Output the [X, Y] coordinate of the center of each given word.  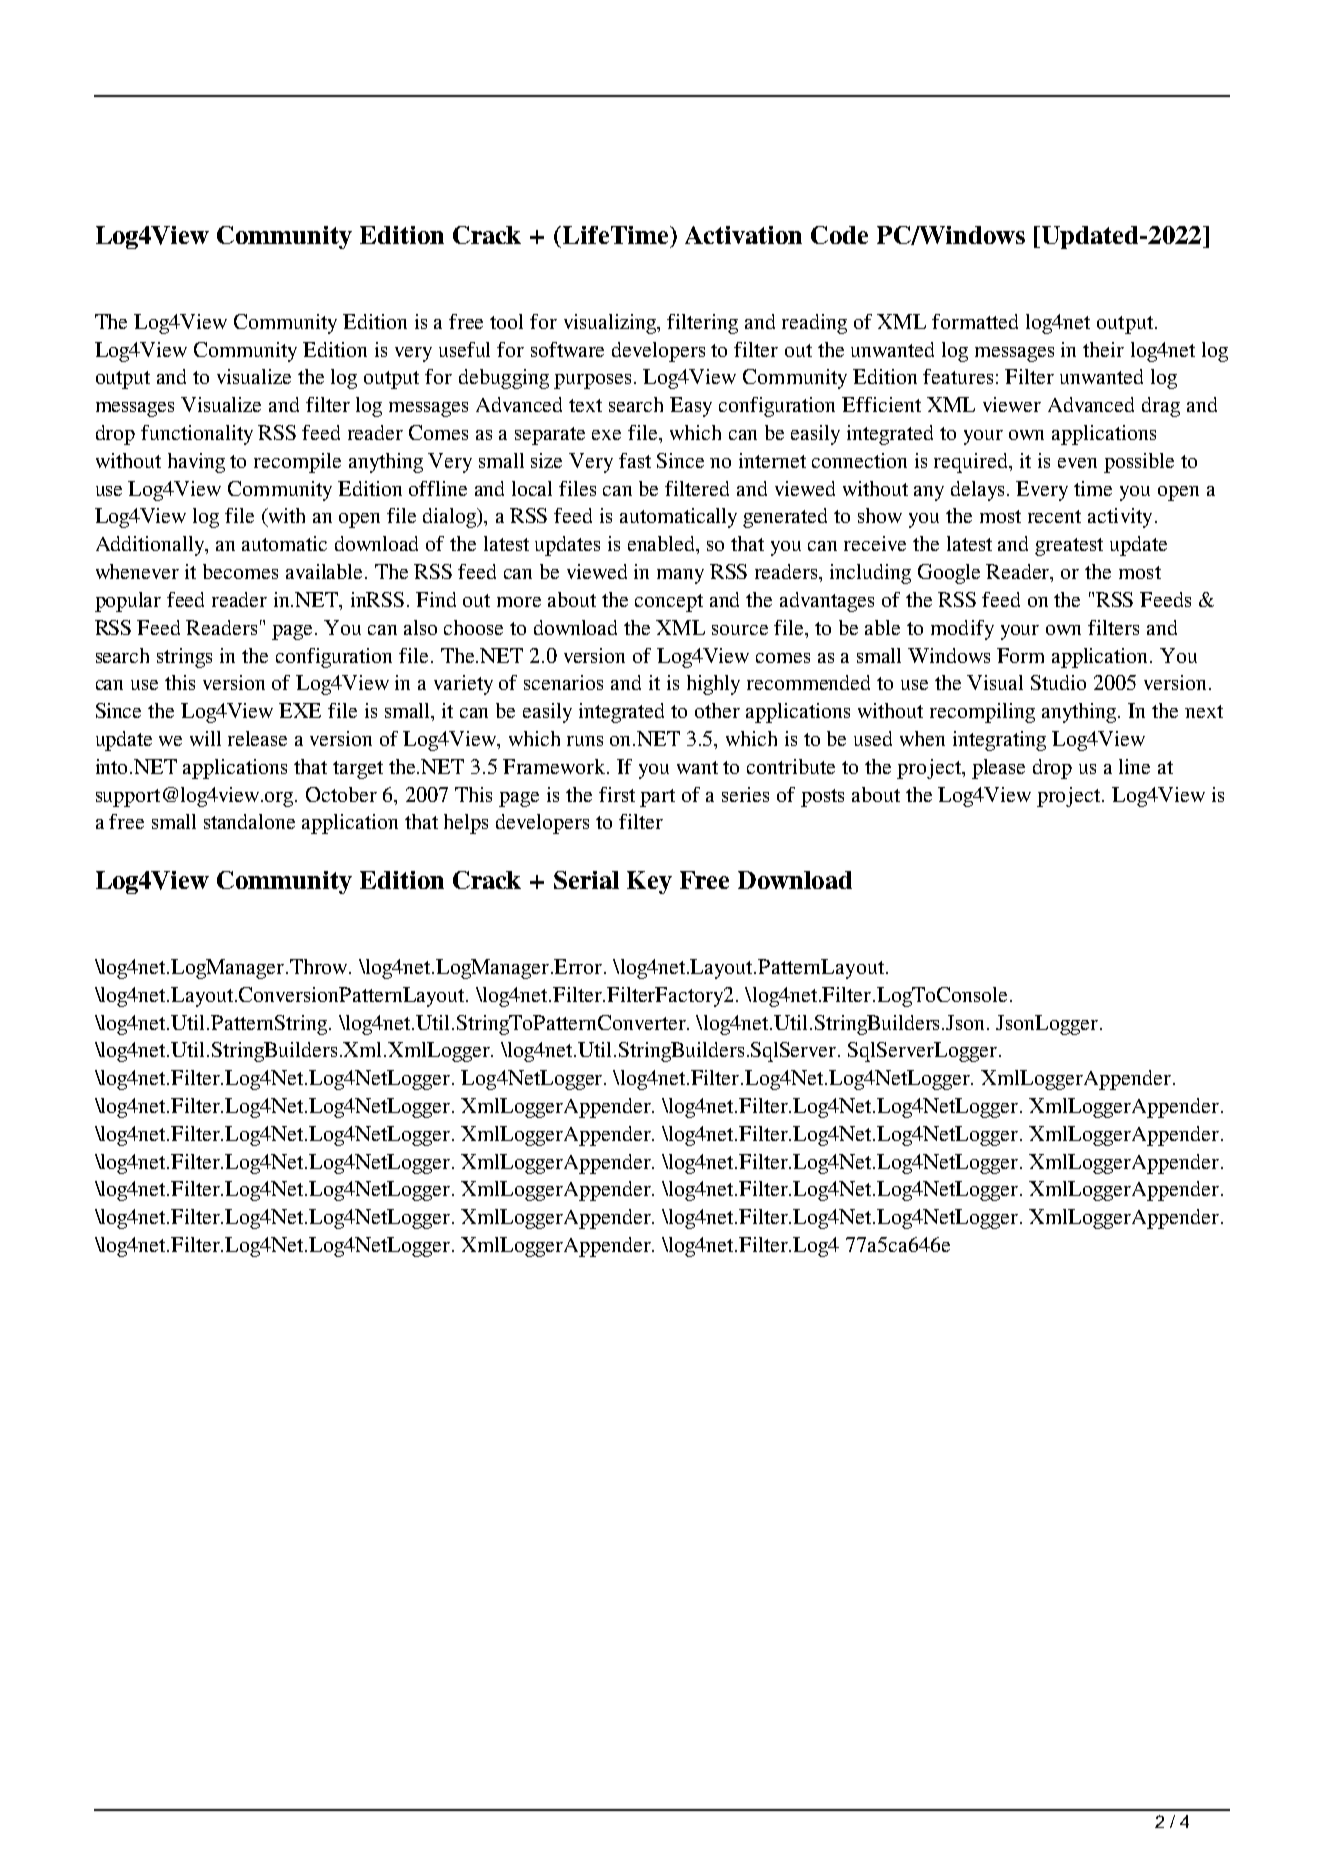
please [998, 769]
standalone [249, 821]
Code [839, 235]
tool [506, 321]
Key [649, 882]
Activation [743, 235]
